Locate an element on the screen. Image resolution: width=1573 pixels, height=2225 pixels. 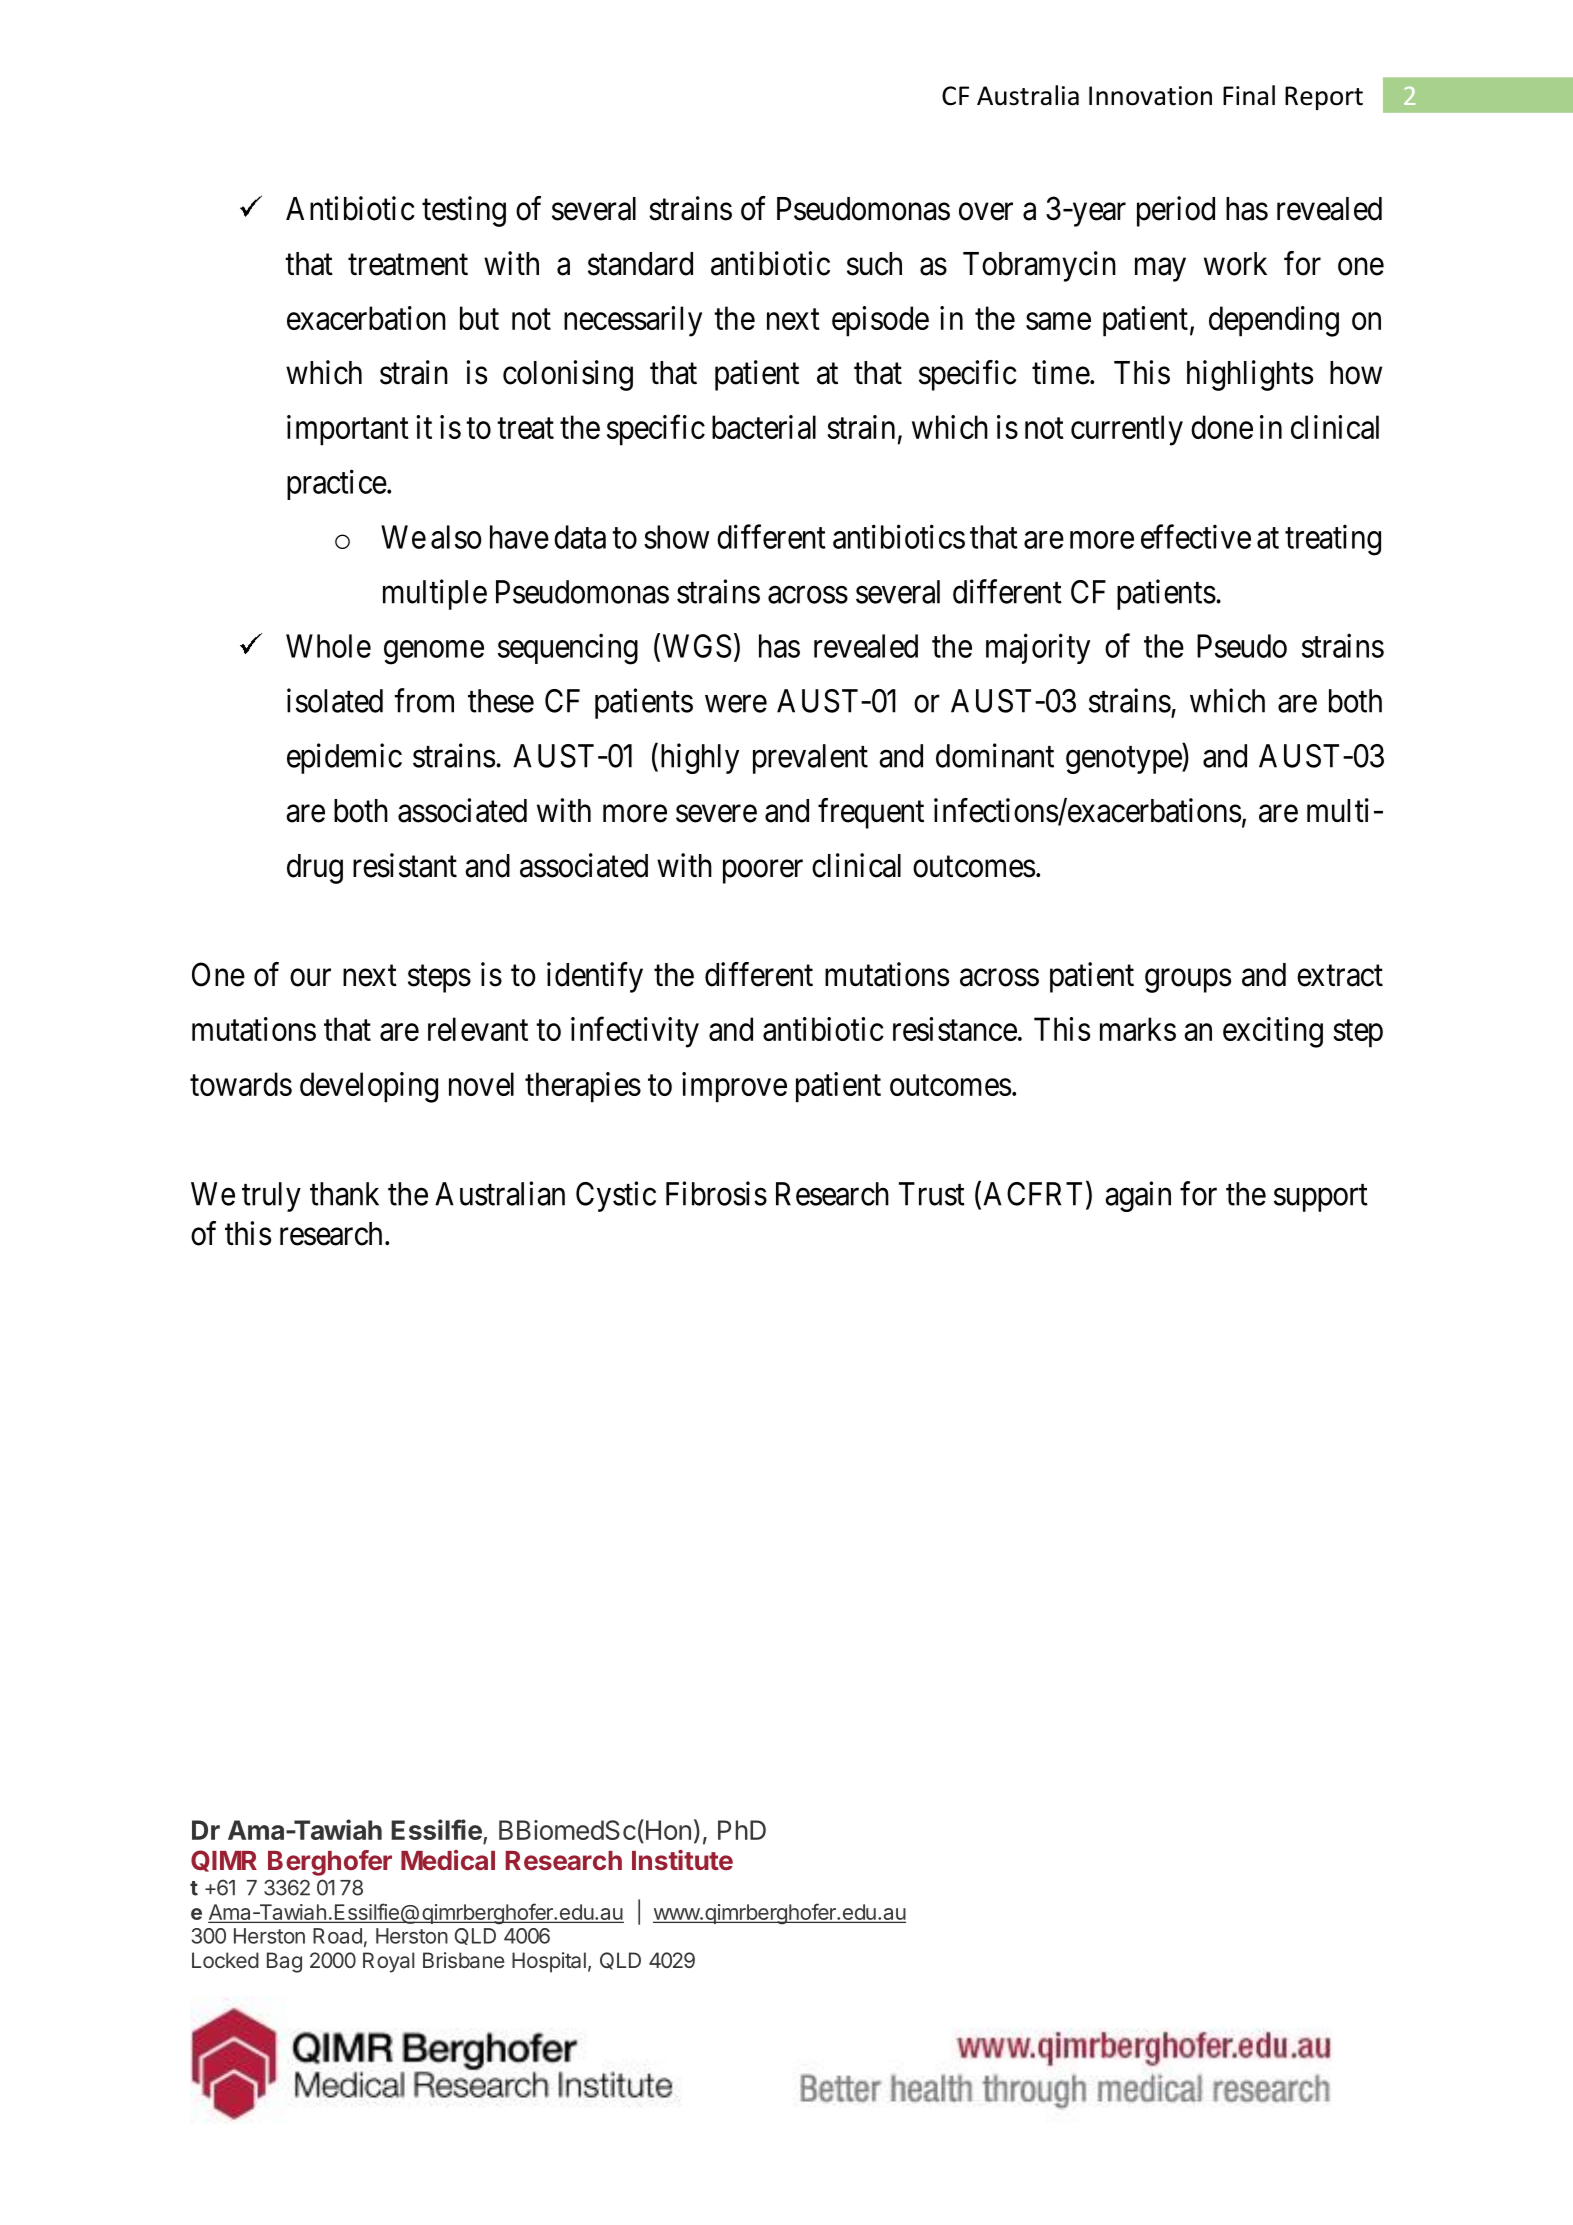
testing is located at coordinates (464, 211).
